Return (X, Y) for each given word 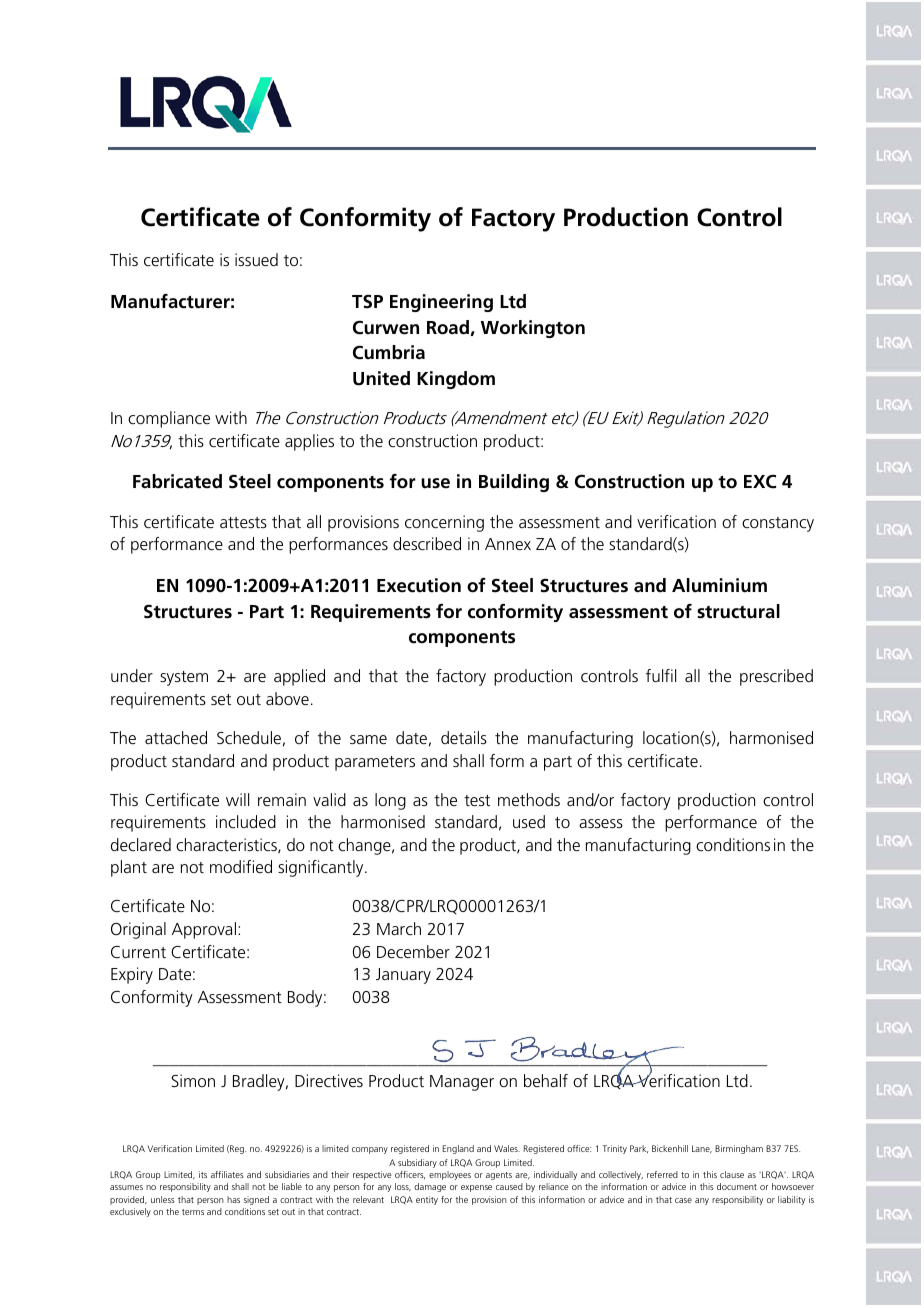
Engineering (441, 303)
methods (529, 799)
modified (241, 866)
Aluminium (719, 585)
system (184, 678)
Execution (419, 585)
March (399, 928)
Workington (533, 329)
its (203, 1174)
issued (256, 259)
